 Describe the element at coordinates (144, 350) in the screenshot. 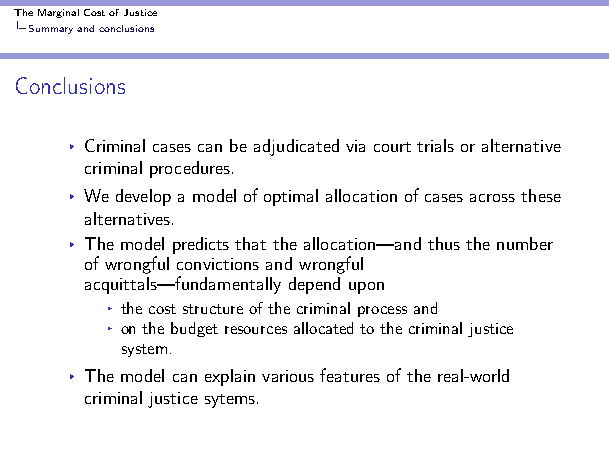

I see `system` at that location.
